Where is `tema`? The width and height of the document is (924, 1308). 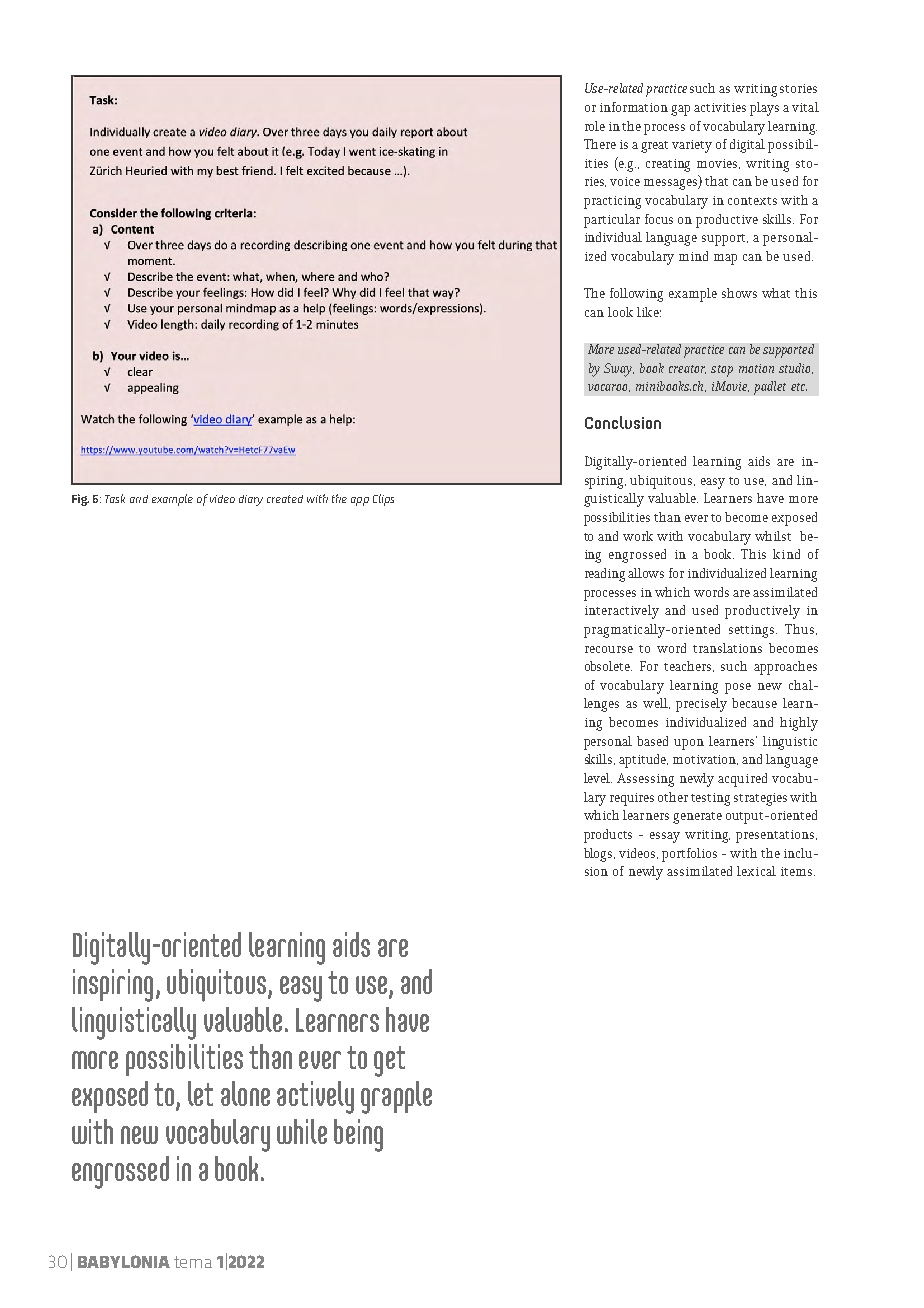 tema is located at coordinates (193, 1262).
